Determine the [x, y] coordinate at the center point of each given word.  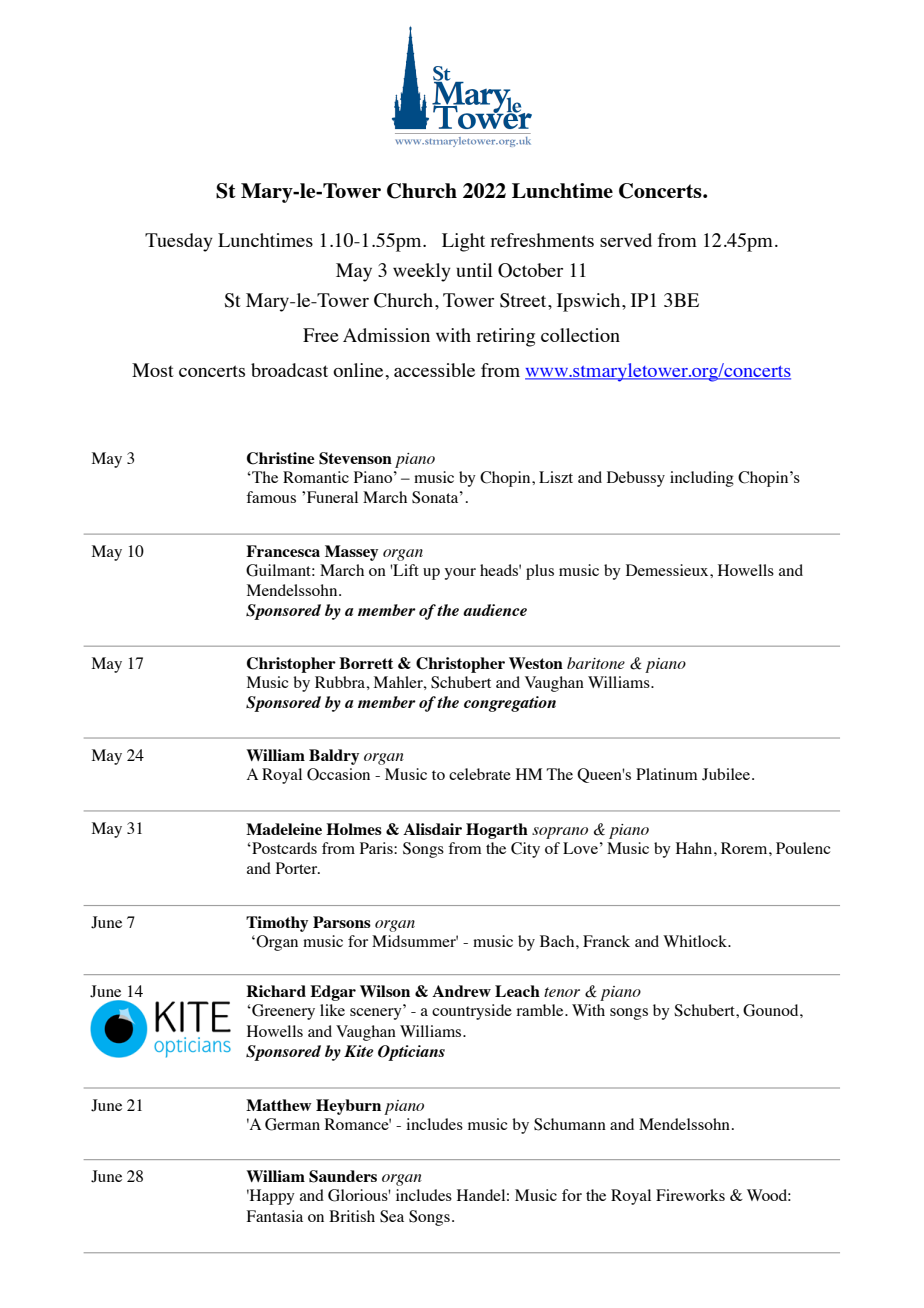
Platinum [667, 774]
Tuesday [179, 242]
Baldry [334, 757]
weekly [422, 272]
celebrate [480, 774]
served [626, 240]
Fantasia [275, 1216]
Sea [392, 1216]
